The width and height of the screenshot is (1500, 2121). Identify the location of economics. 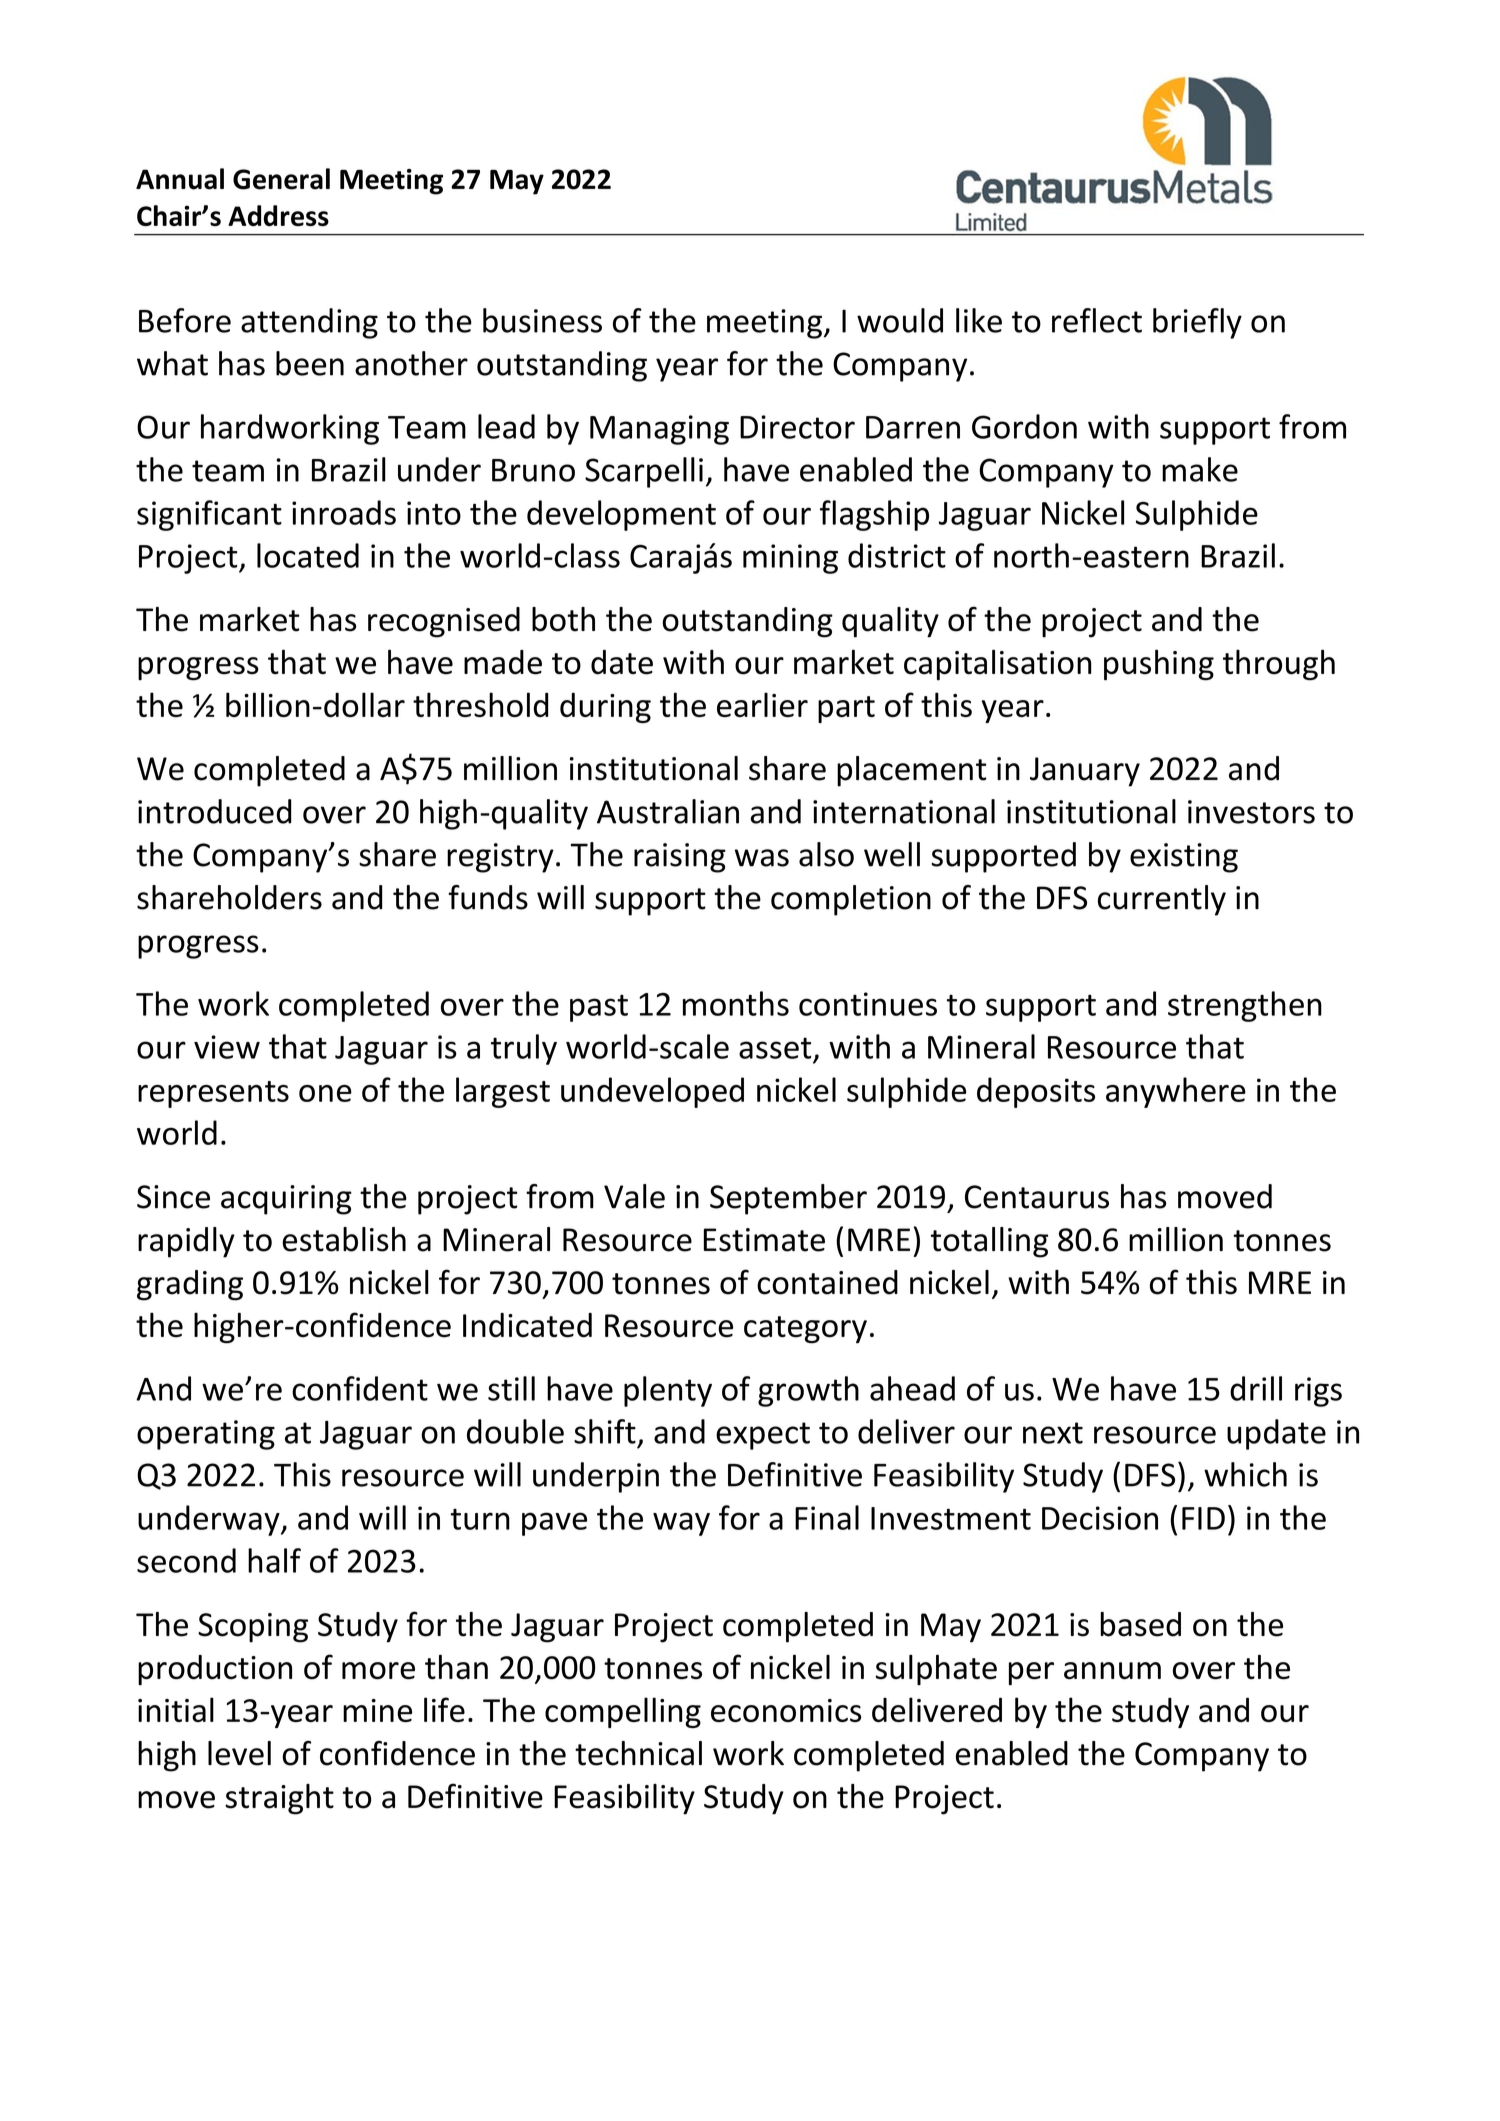
(786, 1710).
